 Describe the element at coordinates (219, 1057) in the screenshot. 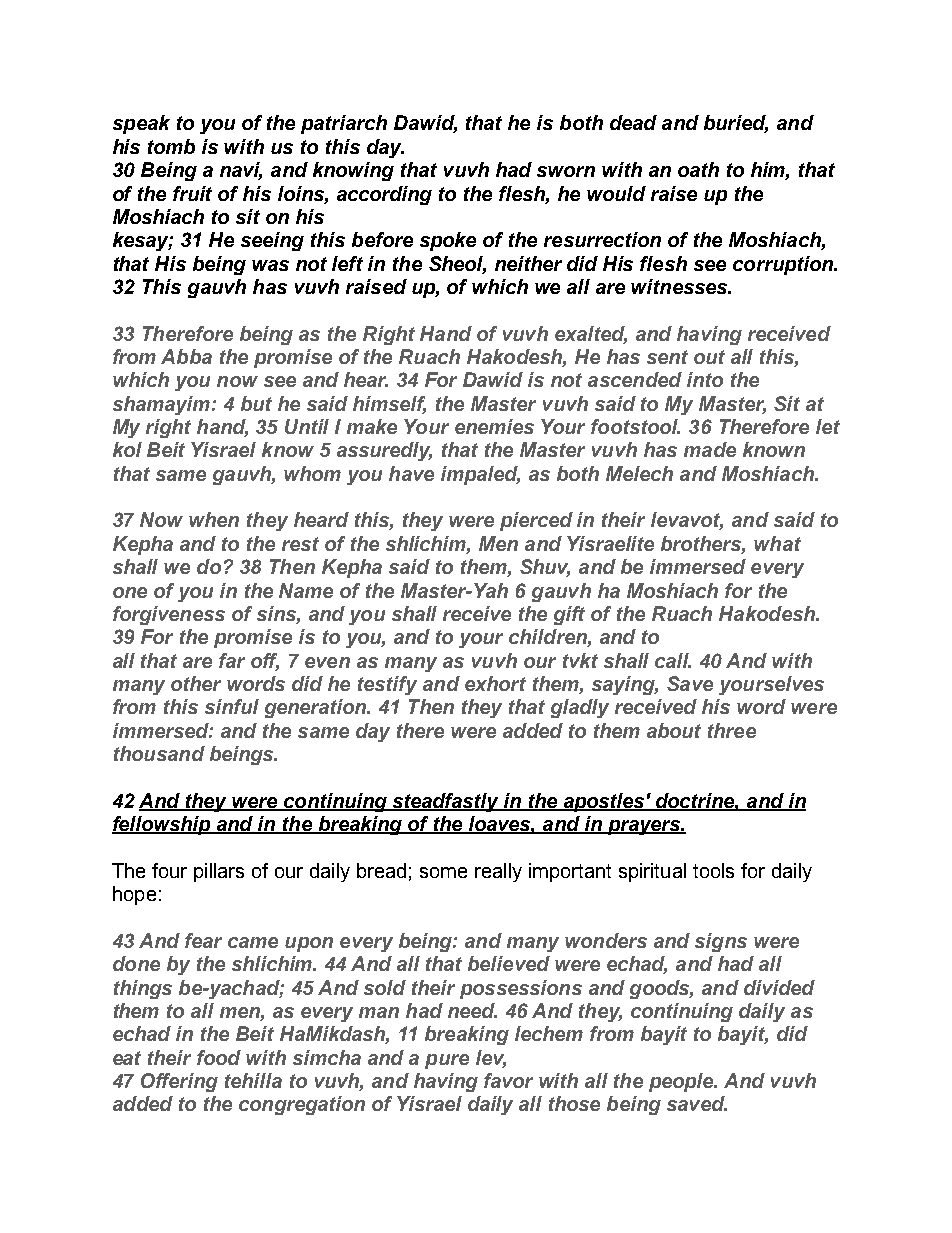

I see `food` at that location.
